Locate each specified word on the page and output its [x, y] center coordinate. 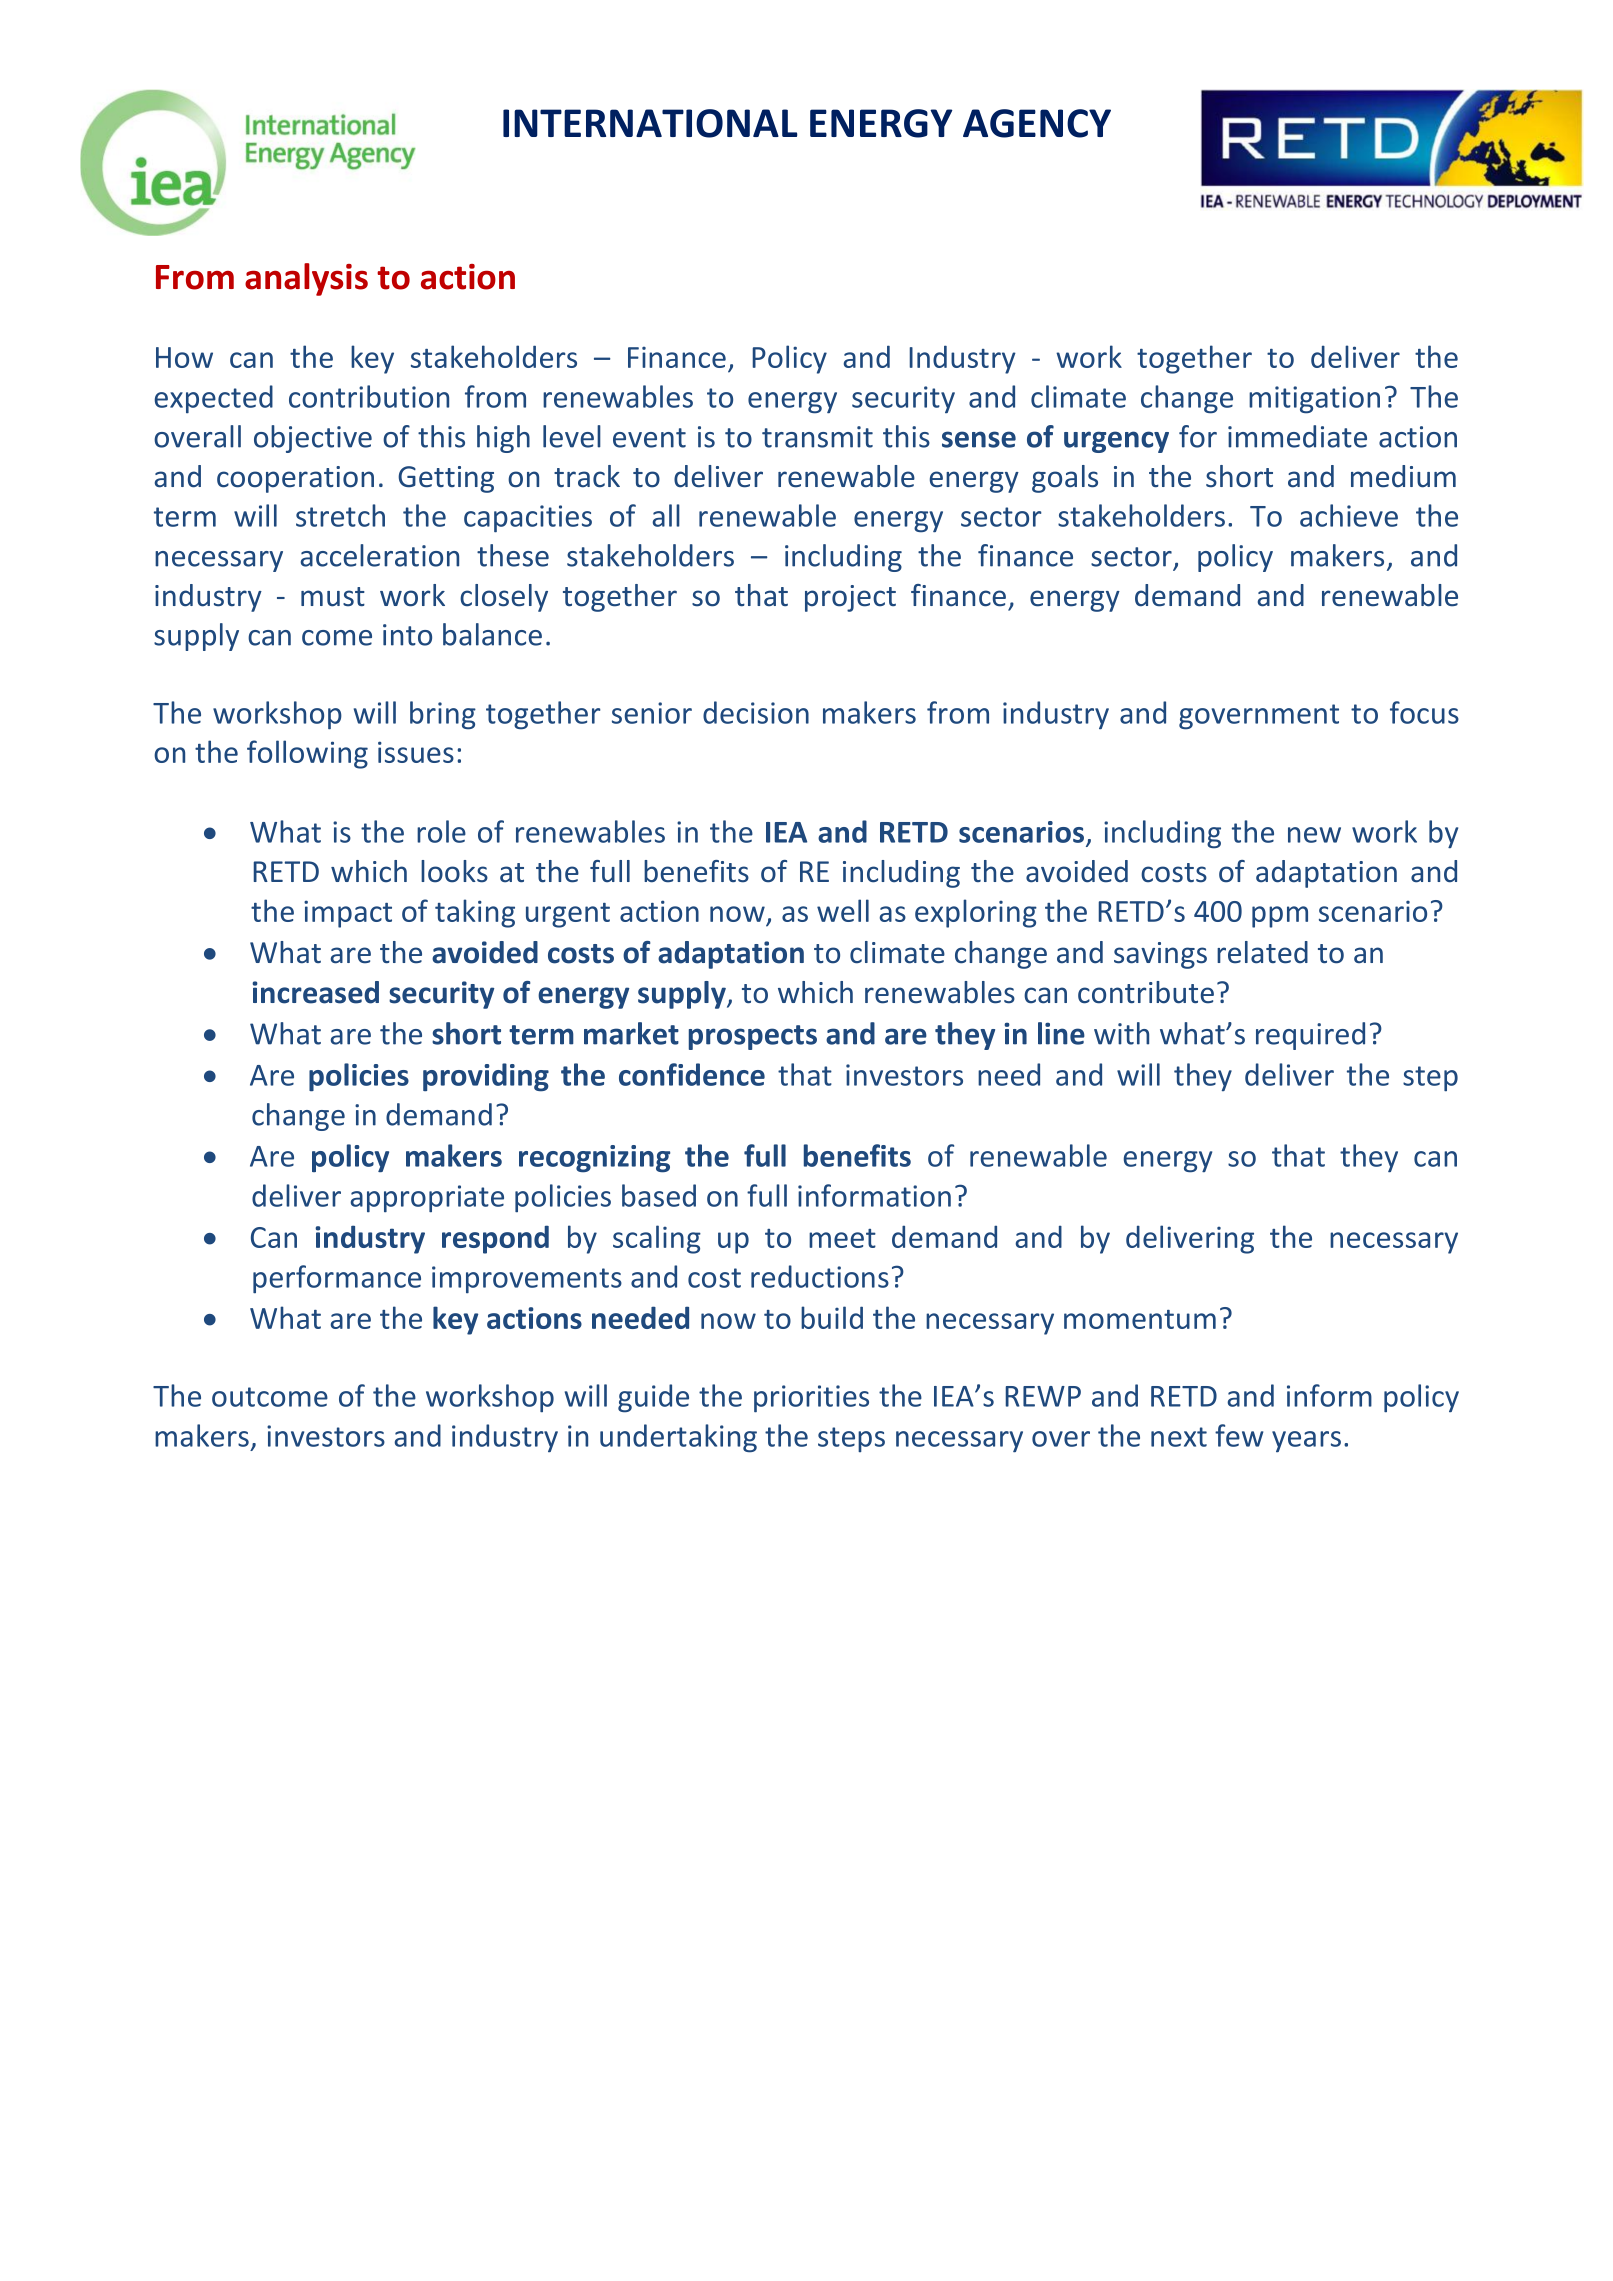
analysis [306, 279]
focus [1424, 712]
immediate [1297, 436]
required [1310, 1036]
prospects [753, 1037]
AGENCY [1037, 123]
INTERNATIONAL [650, 123]
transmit [817, 437]
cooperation [295, 479]
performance [337, 1279]
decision [756, 712]
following [307, 754]
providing [486, 1077]
